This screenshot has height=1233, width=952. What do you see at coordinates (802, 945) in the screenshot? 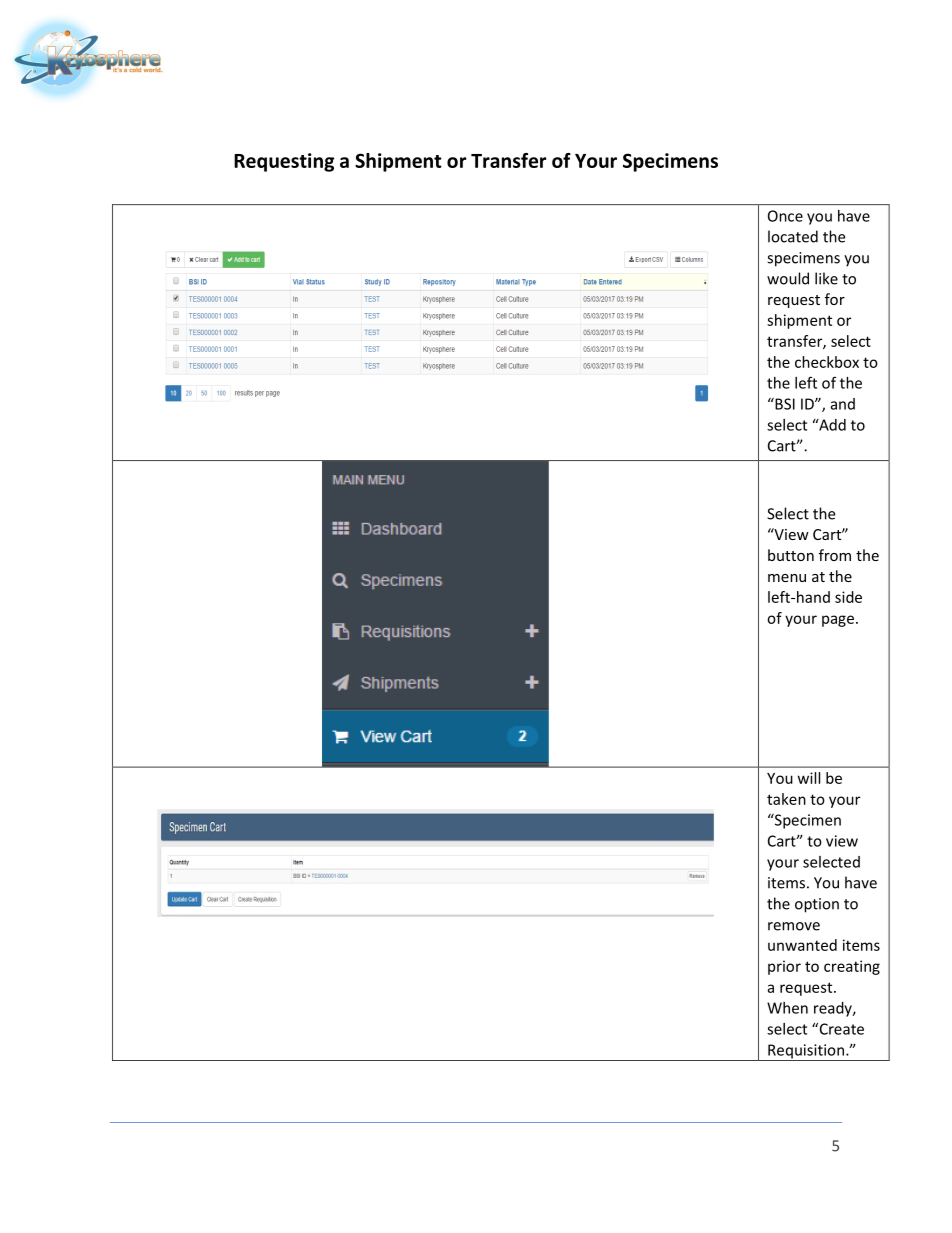
I see `unwanted` at bounding box center [802, 945].
